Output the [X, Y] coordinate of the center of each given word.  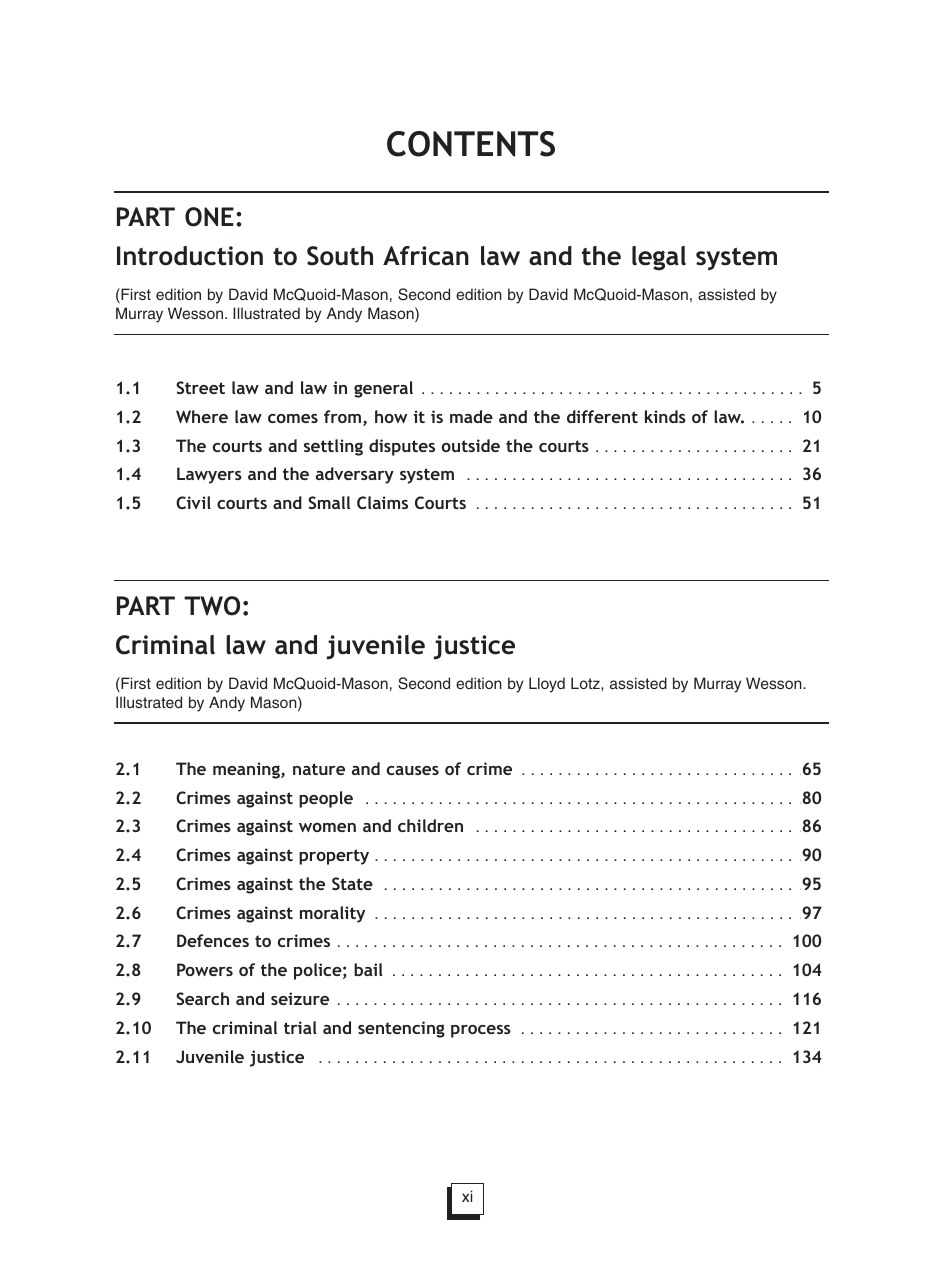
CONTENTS [471, 144]
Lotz [586, 683]
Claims [382, 502]
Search [202, 998]
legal [659, 258]
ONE [209, 217]
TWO [212, 606]
